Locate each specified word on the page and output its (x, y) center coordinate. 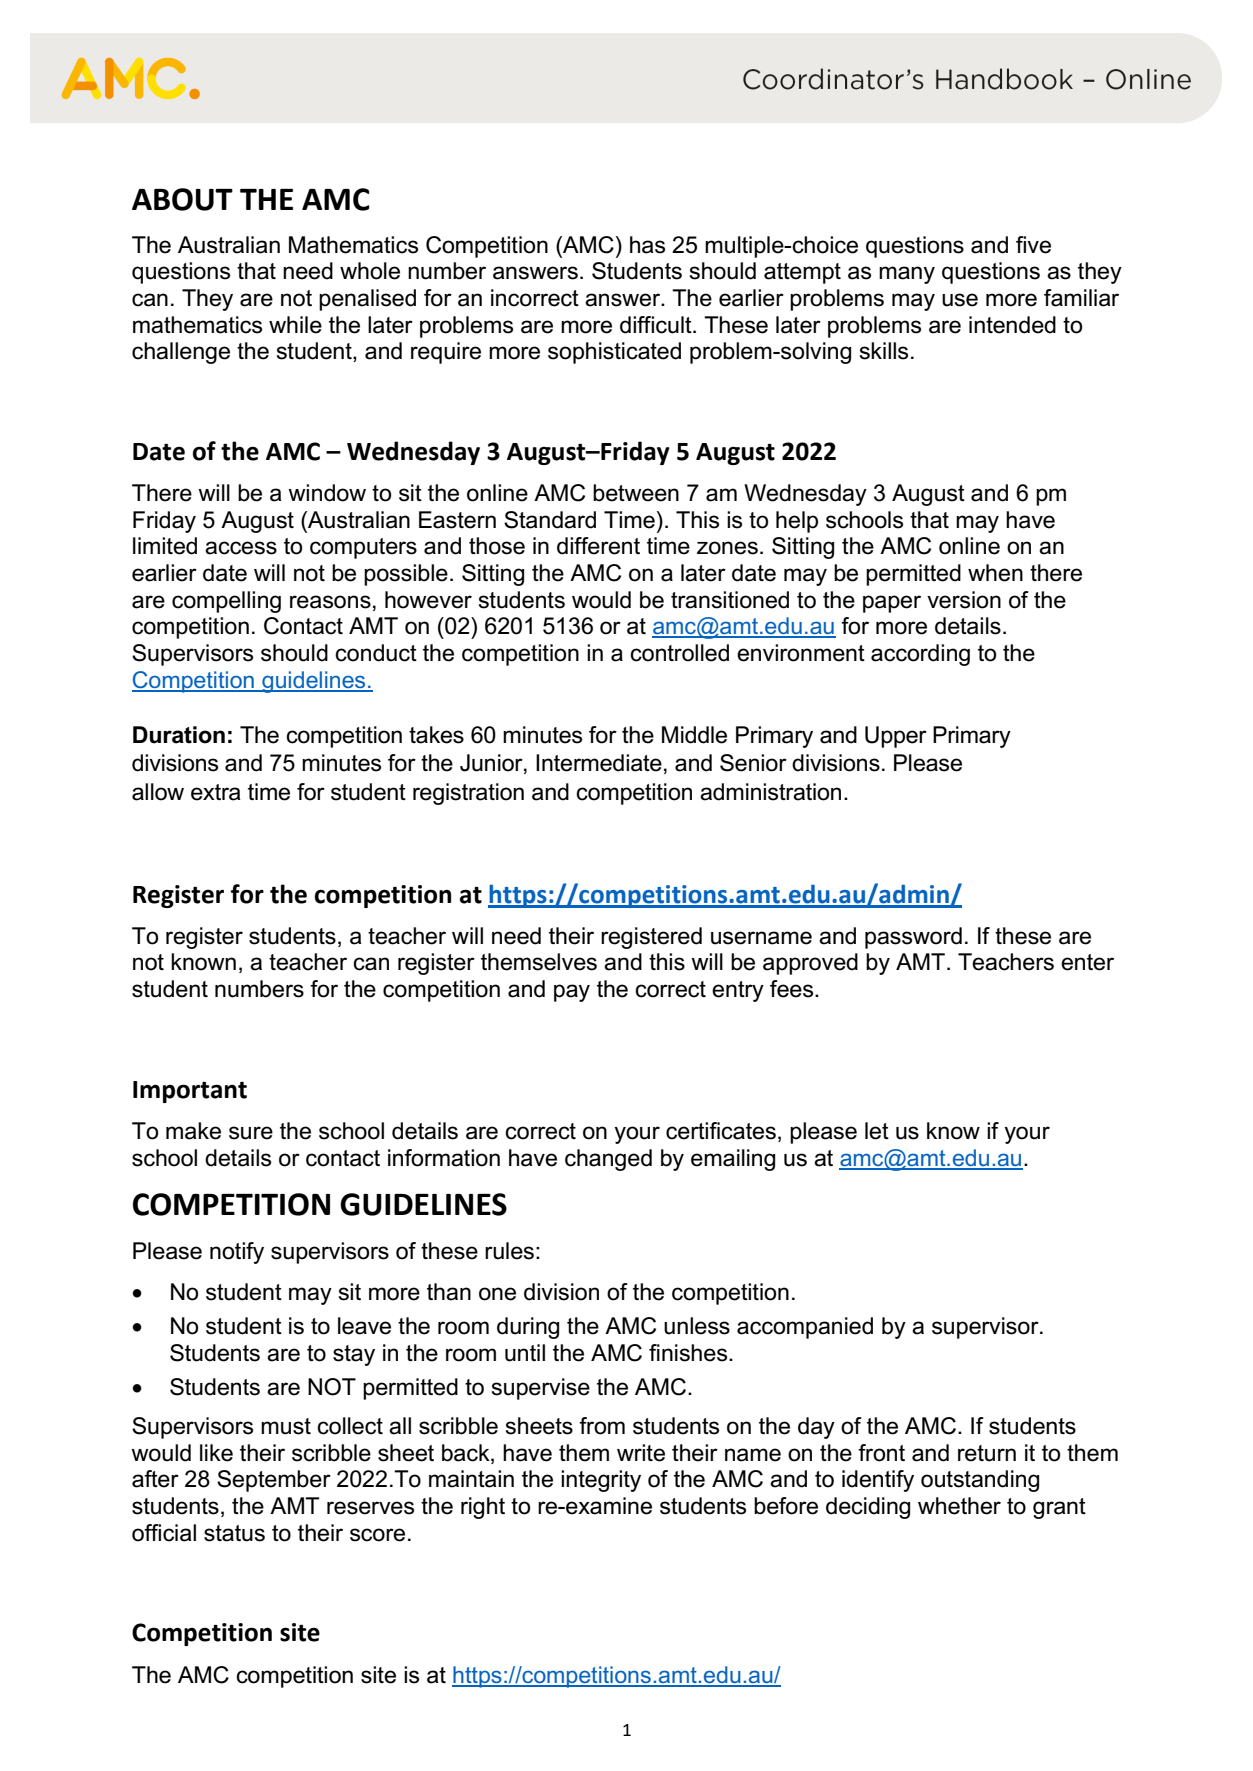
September (274, 1481)
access (241, 548)
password (913, 938)
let (877, 1131)
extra (215, 792)
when (995, 573)
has (647, 245)
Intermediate (599, 763)
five (1033, 245)
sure (251, 1133)
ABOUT (182, 199)
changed (608, 1160)
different (598, 546)
